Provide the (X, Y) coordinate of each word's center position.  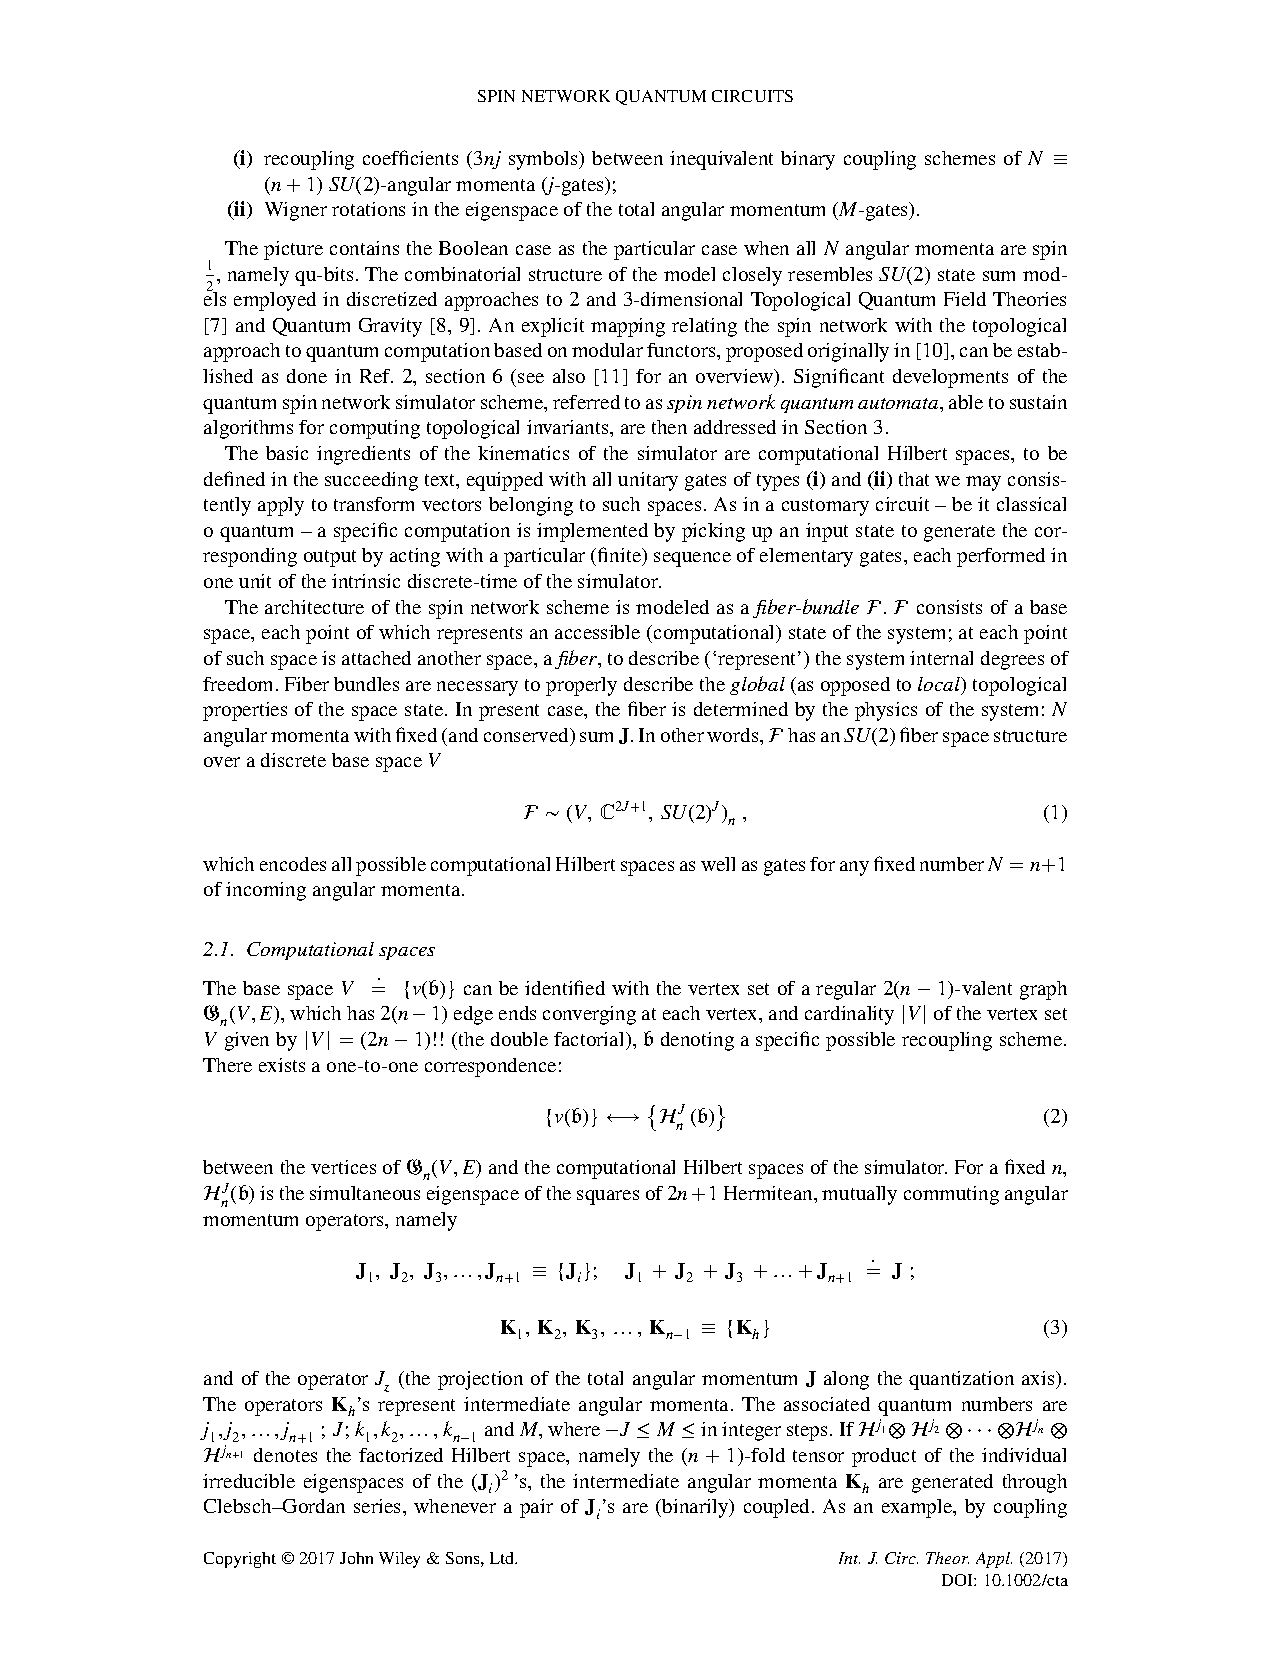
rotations (368, 209)
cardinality (849, 1015)
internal (941, 658)
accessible (597, 632)
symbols (544, 160)
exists (282, 1065)
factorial (590, 1039)
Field (965, 299)
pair (536, 1508)
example (918, 1508)
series (379, 1506)
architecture (314, 607)
